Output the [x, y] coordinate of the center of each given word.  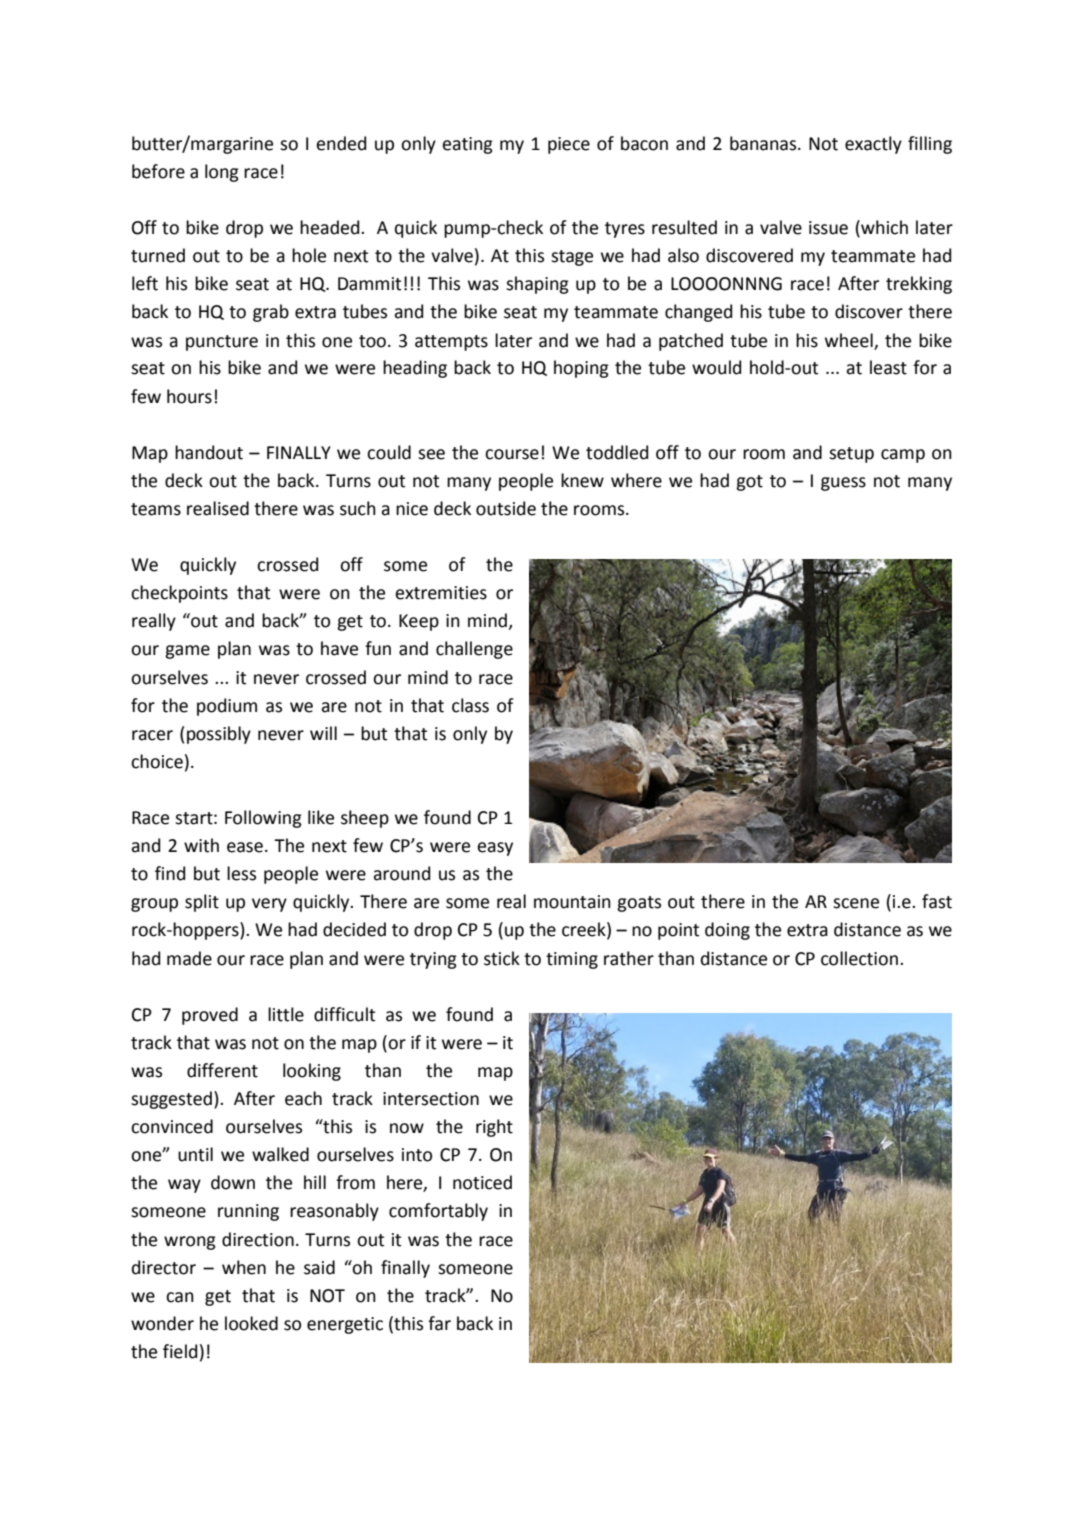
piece [569, 145]
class [470, 705]
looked [251, 1323]
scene [856, 903]
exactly [873, 145]
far [439, 1323]
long [222, 173]
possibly [219, 735]
